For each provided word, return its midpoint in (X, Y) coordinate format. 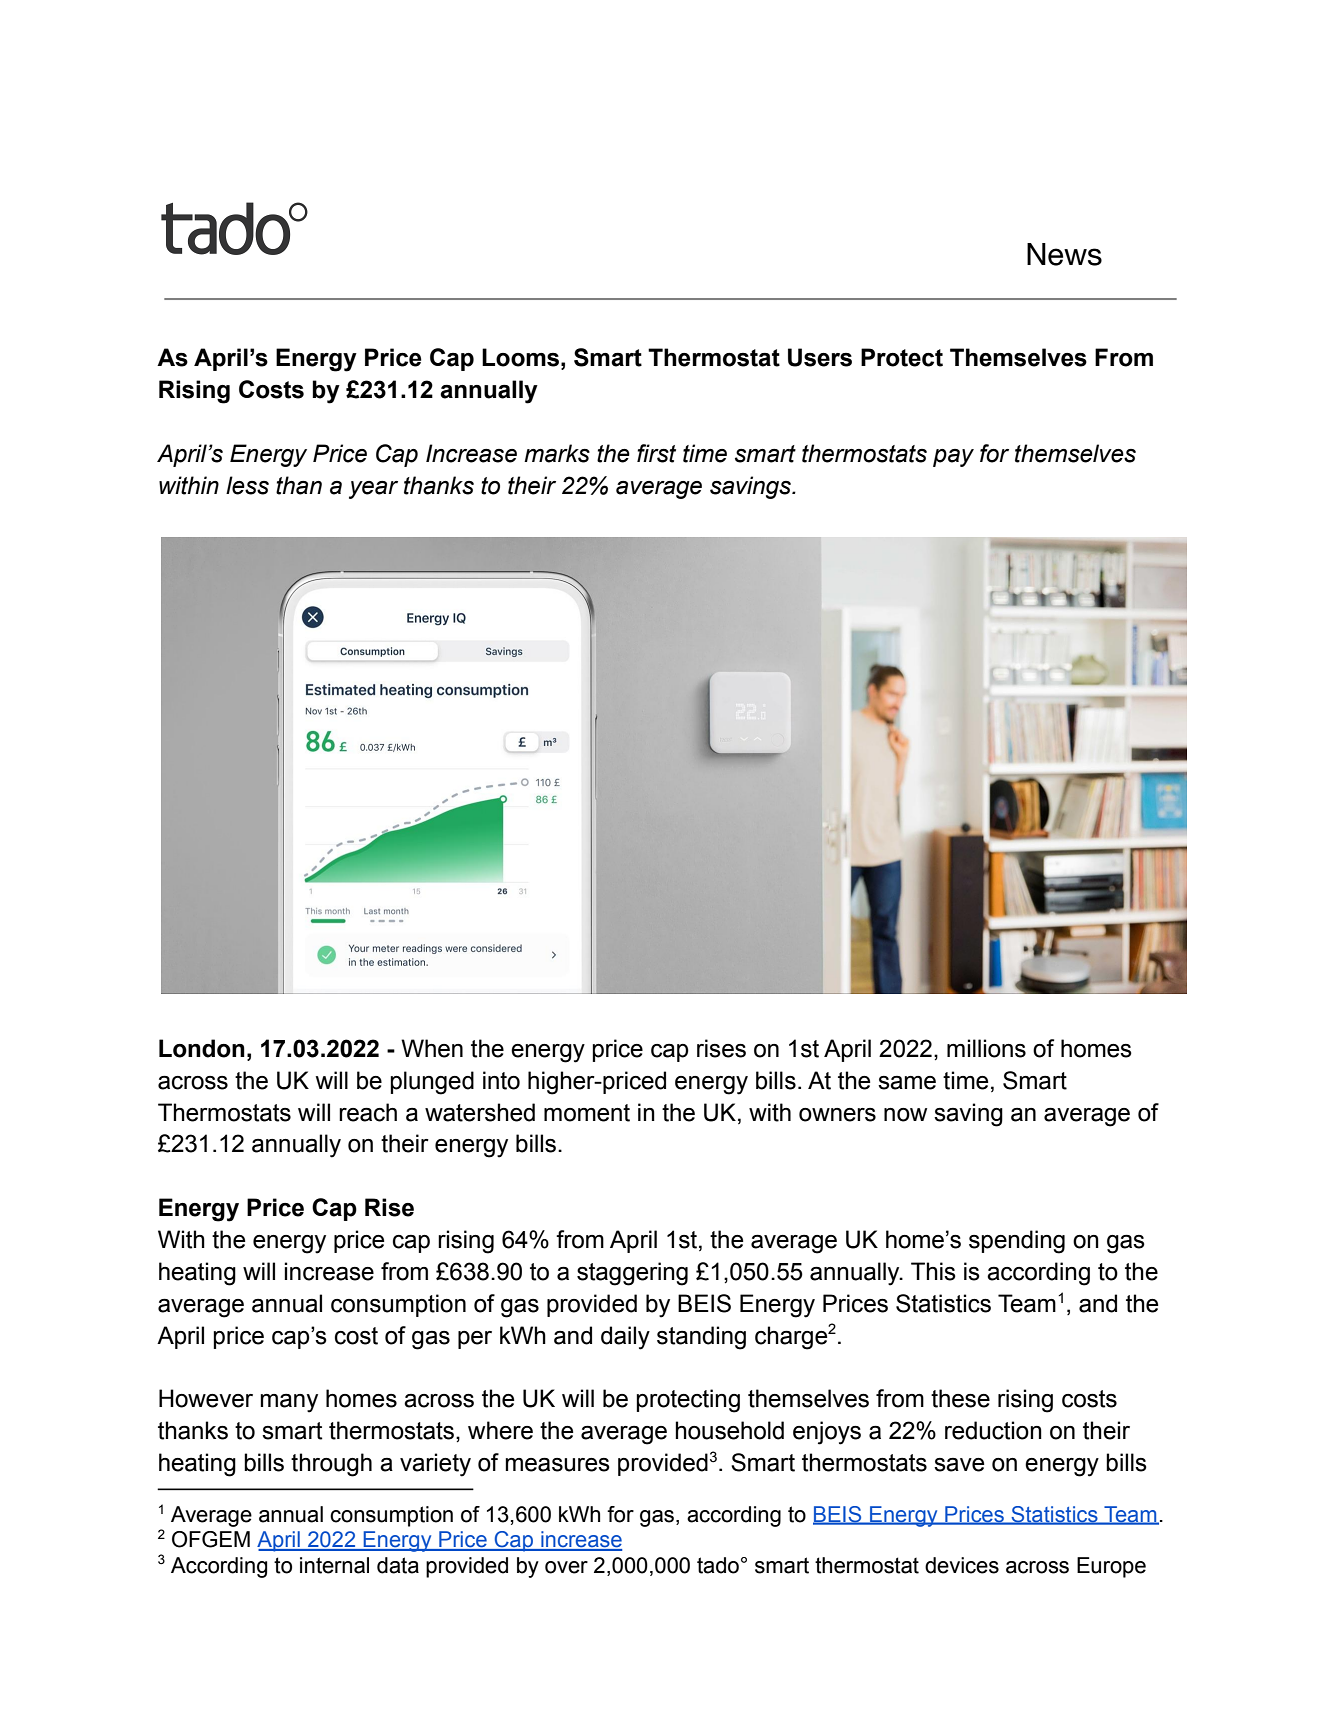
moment (587, 1113)
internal (334, 1565)
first (656, 453)
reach (368, 1112)
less (247, 485)
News (1064, 254)
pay (953, 458)
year (373, 490)
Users (820, 357)
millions (986, 1048)
